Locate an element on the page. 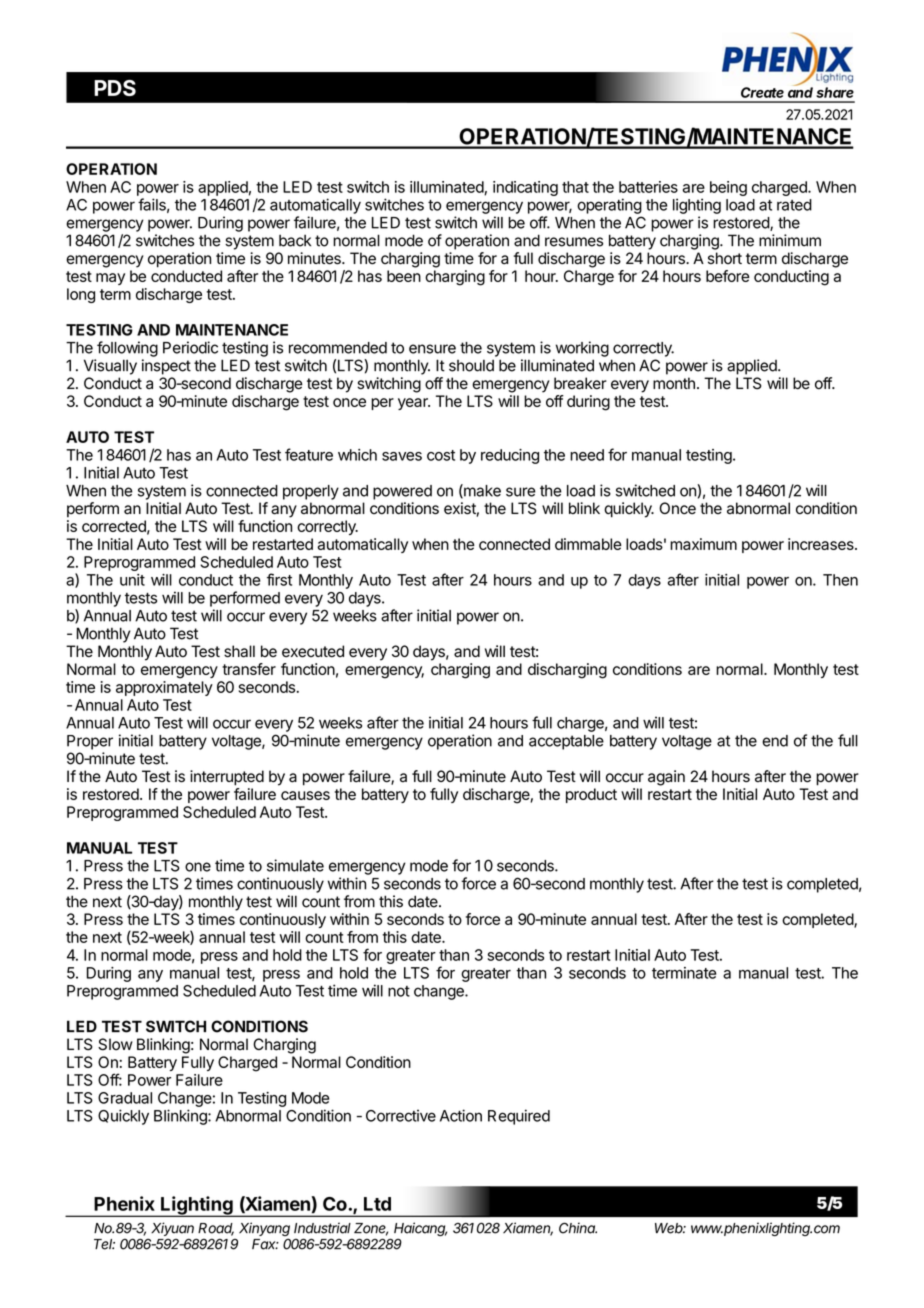 This document has width=924, height=1308. not is located at coordinates (399, 991).
